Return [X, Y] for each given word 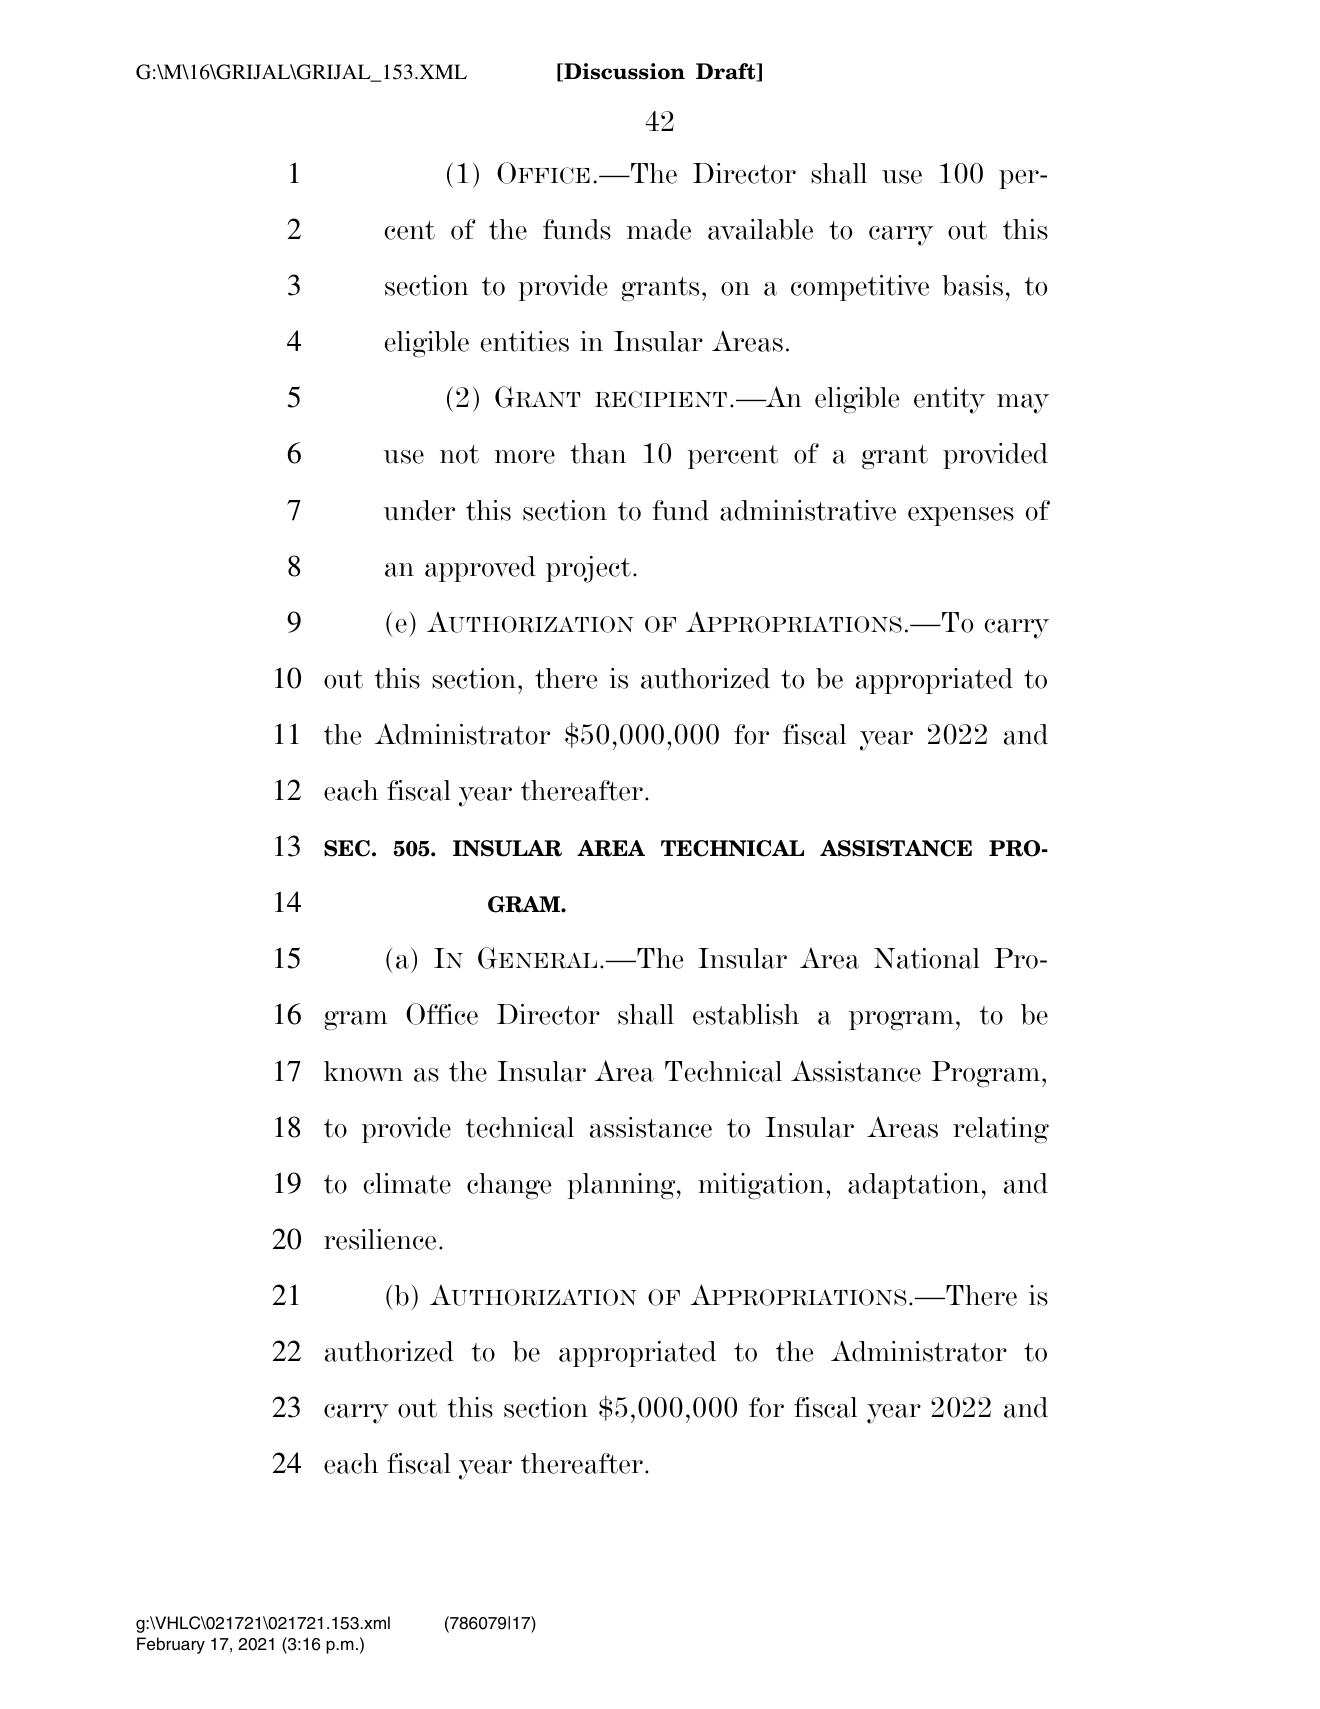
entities [525, 341]
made [659, 229]
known [363, 1071]
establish [746, 1014]
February [171, 1645]
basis [972, 285]
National [927, 958]
